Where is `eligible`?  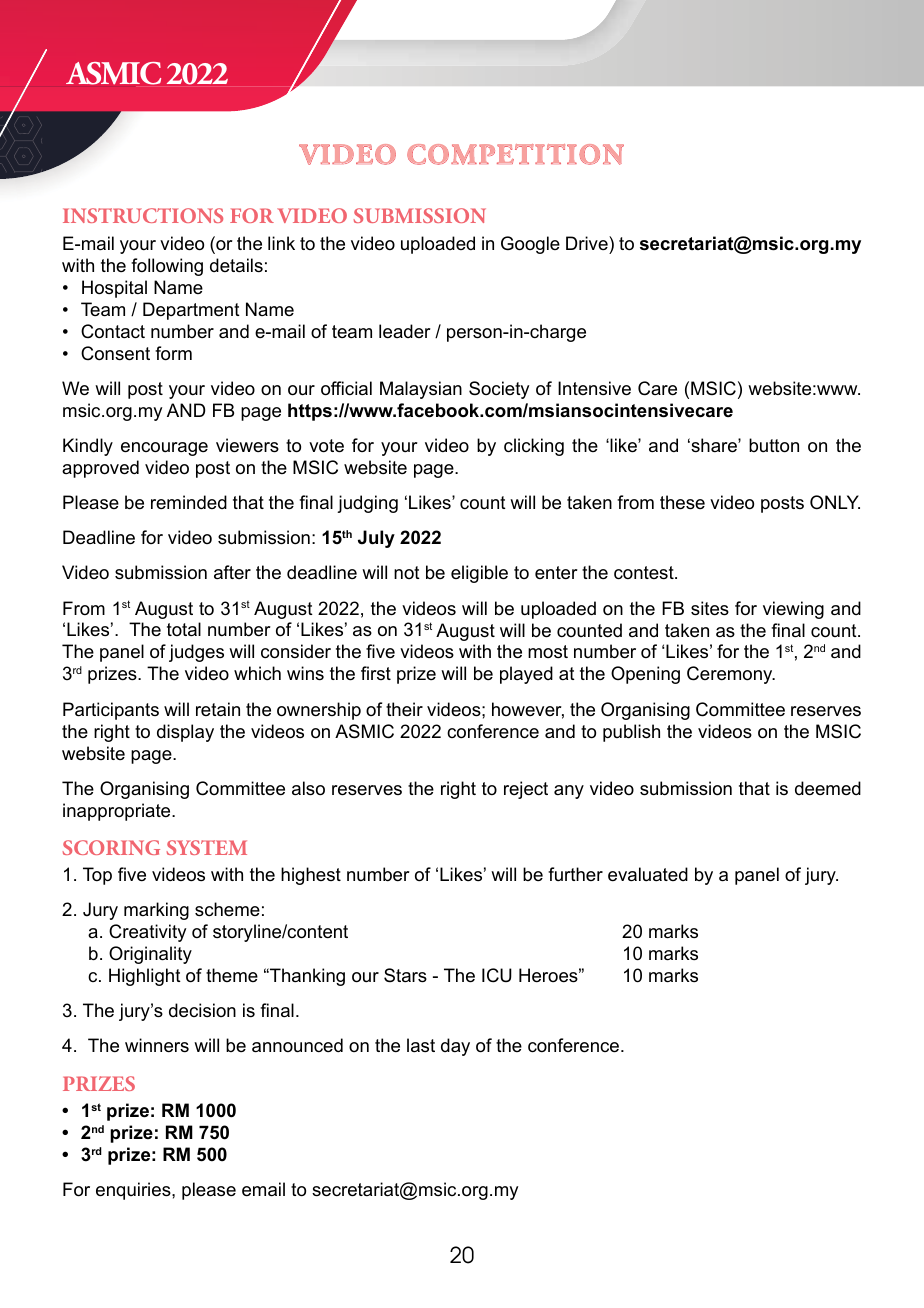
eligible is located at coordinates (479, 574).
